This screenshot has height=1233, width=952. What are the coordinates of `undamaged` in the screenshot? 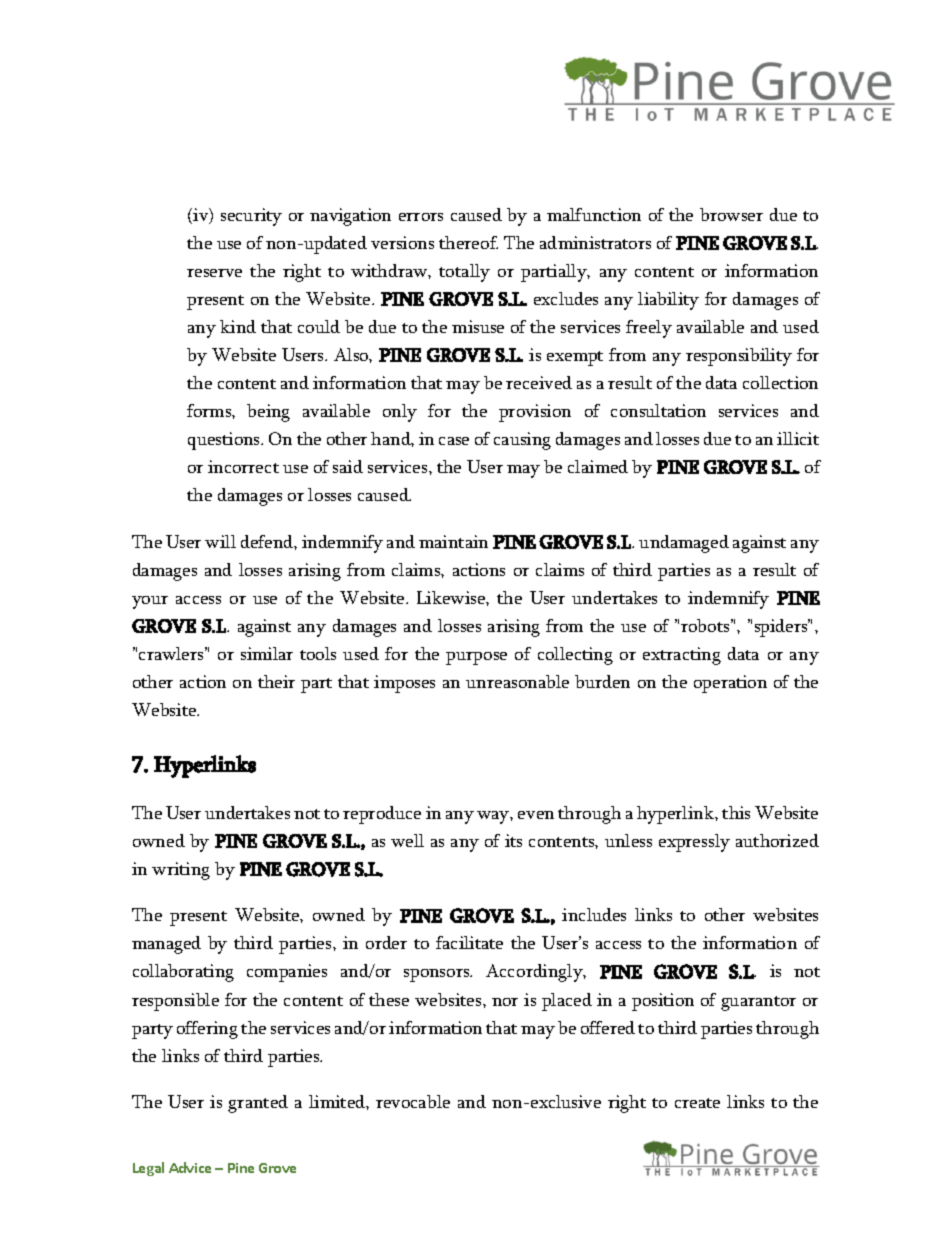 It's located at (684, 544).
